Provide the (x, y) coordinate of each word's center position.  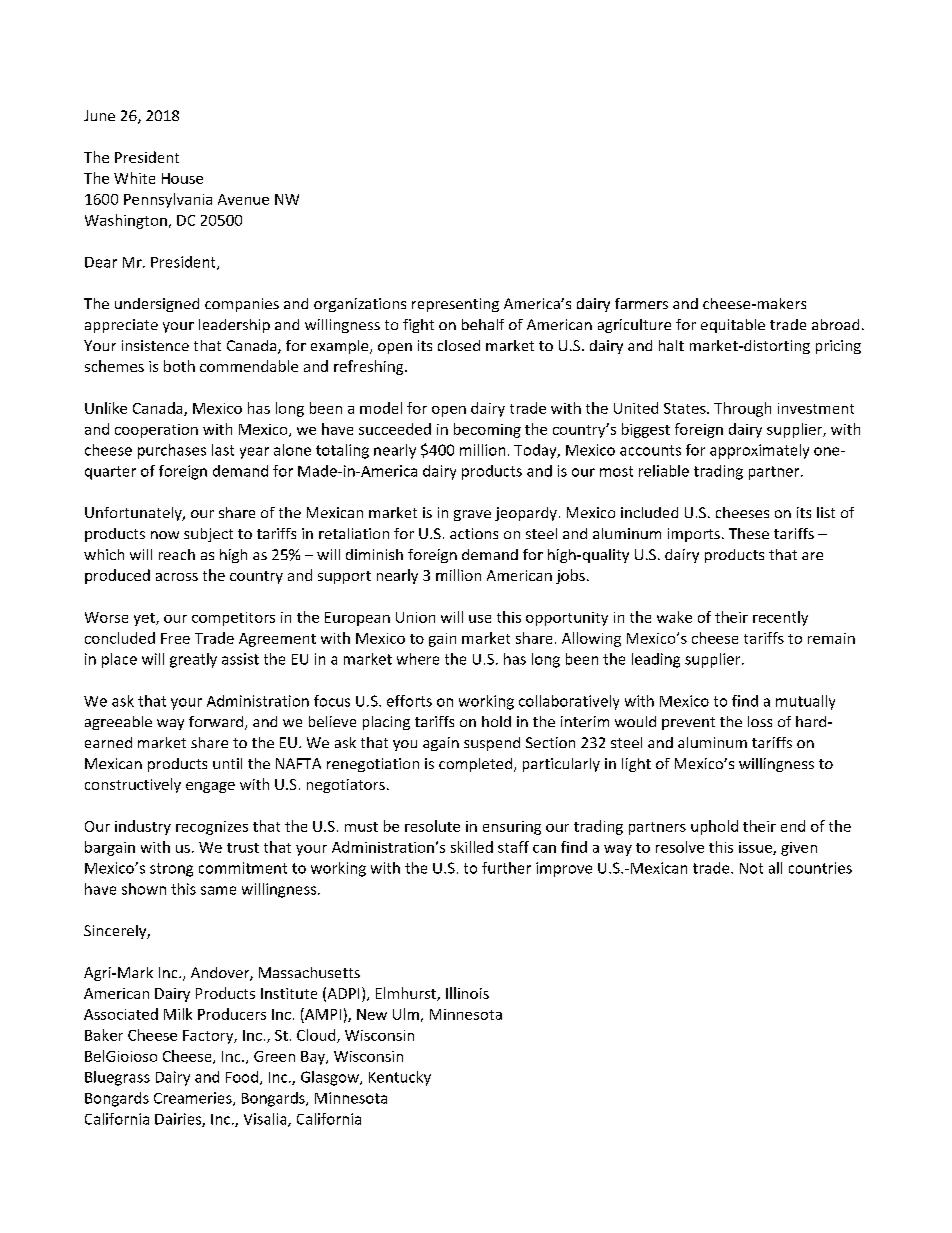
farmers (641, 303)
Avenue (243, 199)
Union (415, 617)
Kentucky (400, 1078)
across (177, 577)
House (182, 178)
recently (780, 618)
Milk (178, 1014)
